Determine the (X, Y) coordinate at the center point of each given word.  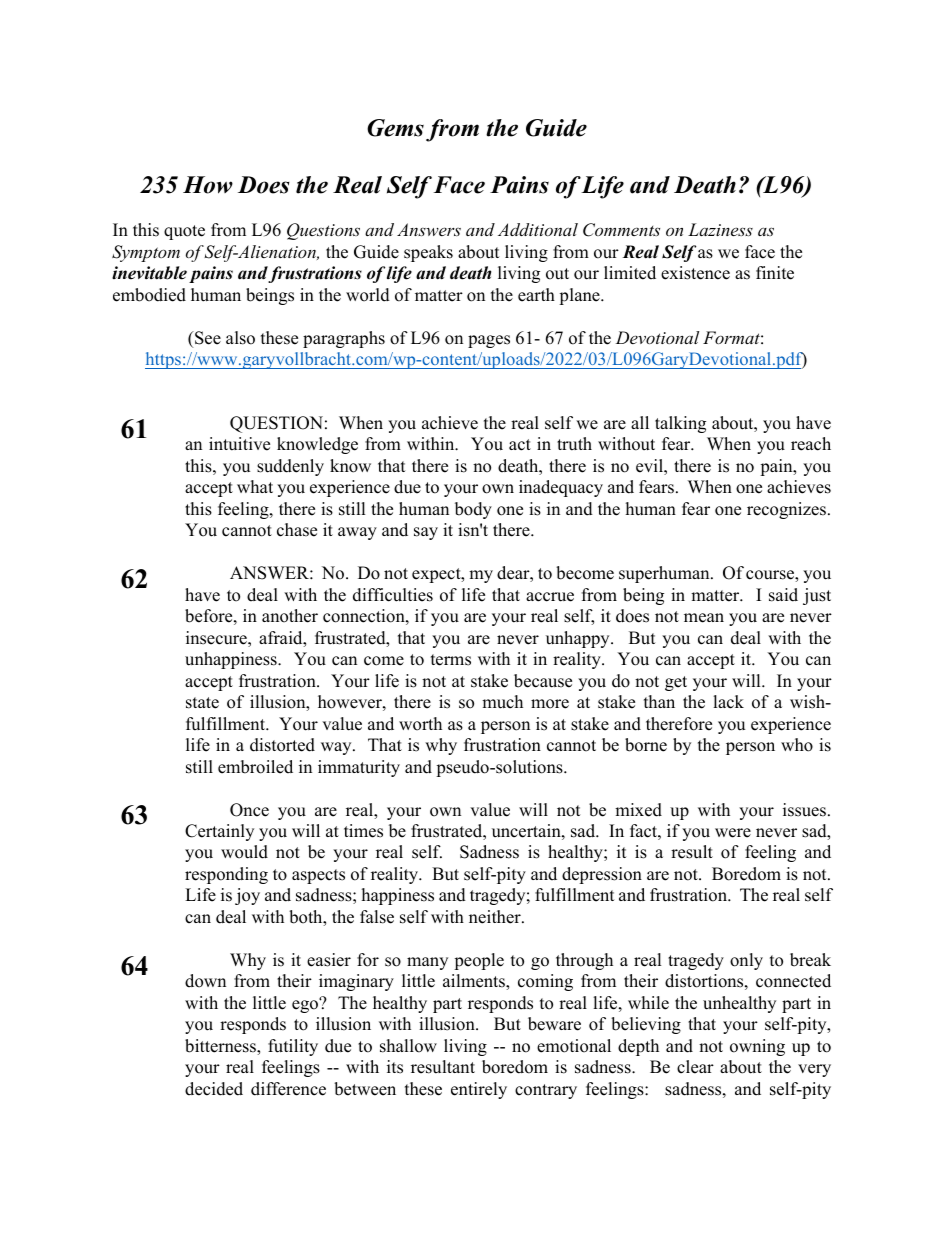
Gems (395, 128)
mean (704, 618)
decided (214, 1089)
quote (184, 232)
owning (757, 1047)
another (290, 616)
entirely (479, 1090)
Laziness (720, 229)
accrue (550, 597)
